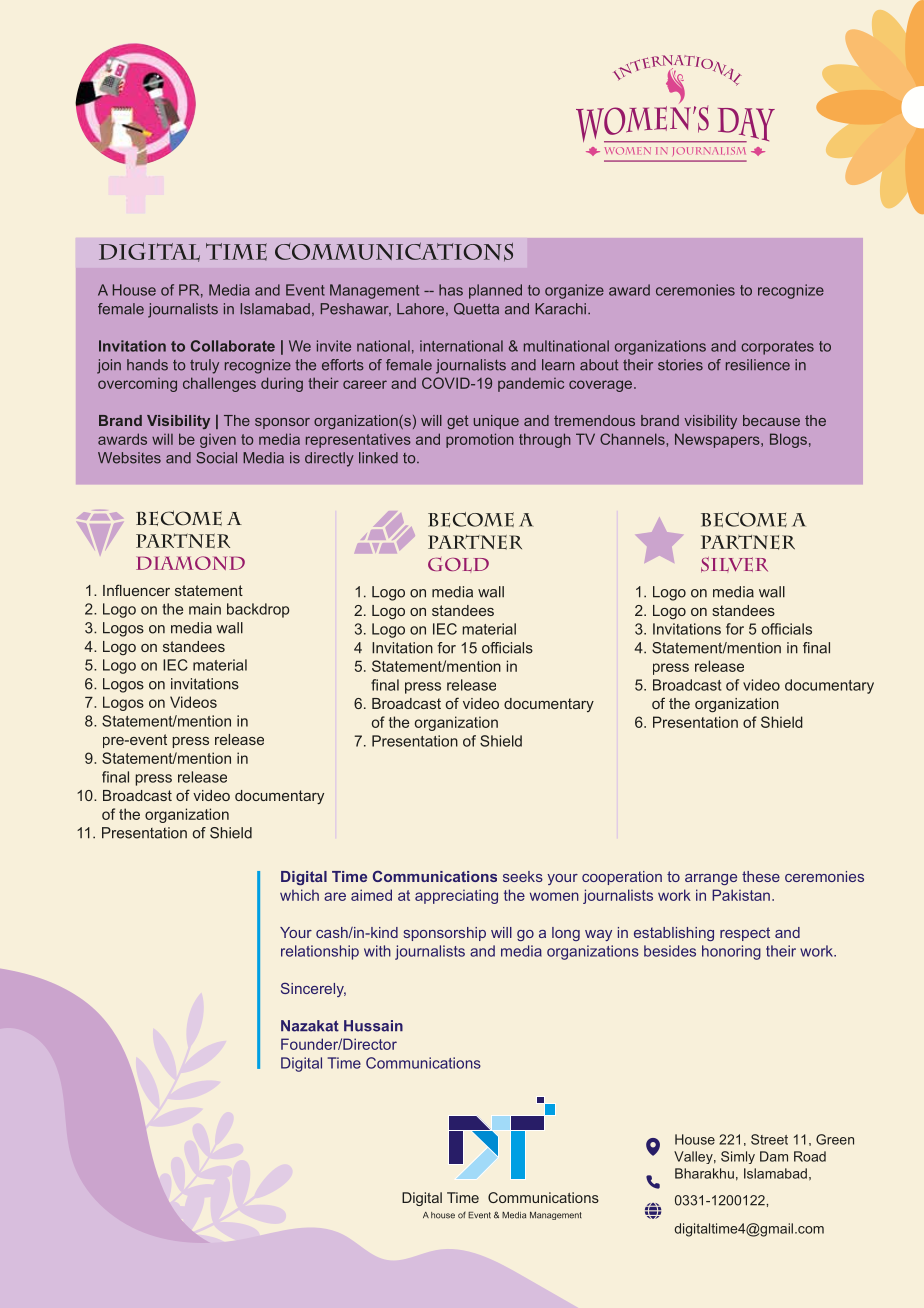  What do you see at coordinates (313, 990) in the image?
I see `Sincerely` at bounding box center [313, 990].
